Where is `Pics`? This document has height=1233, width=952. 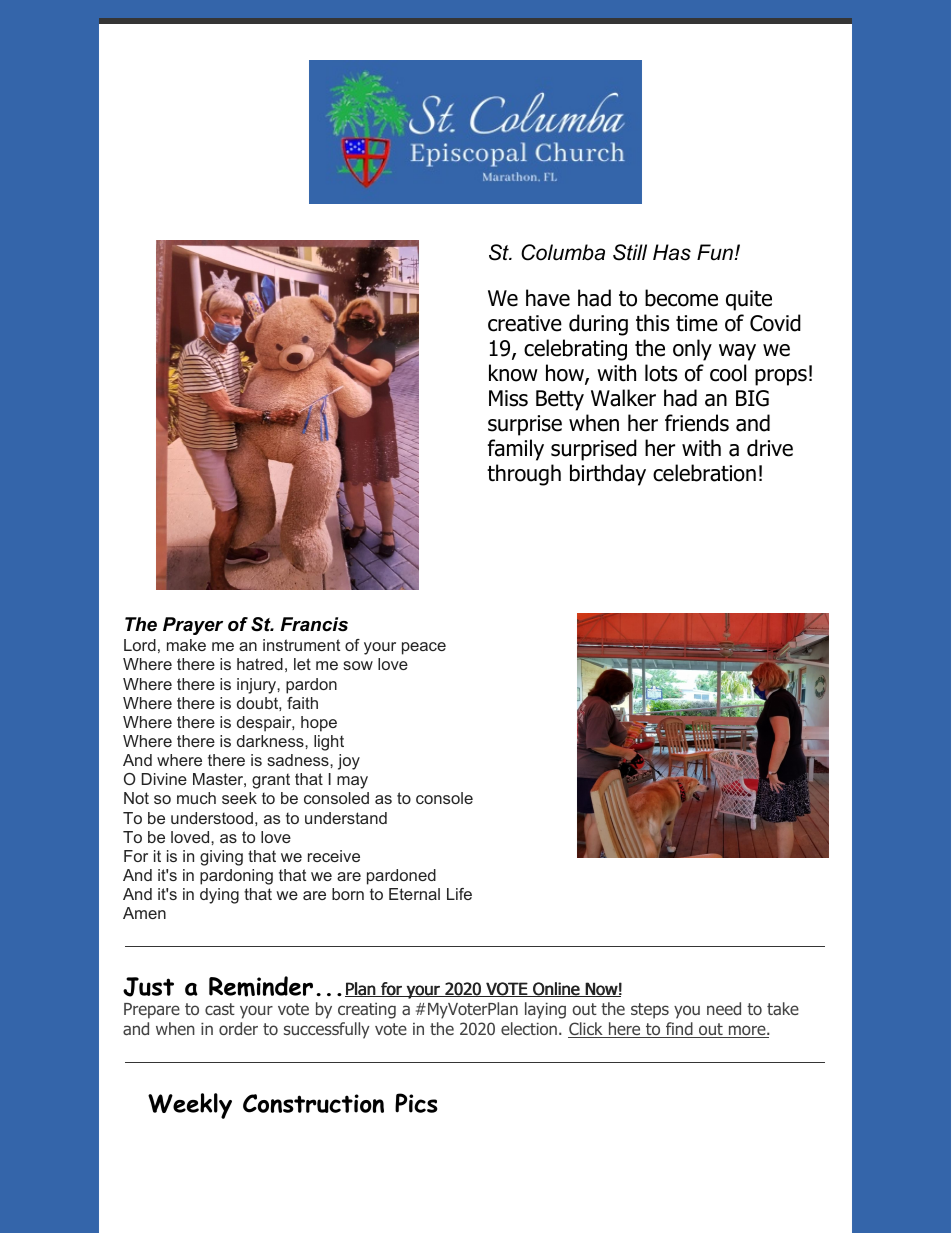 Pics is located at coordinates (416, 1103).
